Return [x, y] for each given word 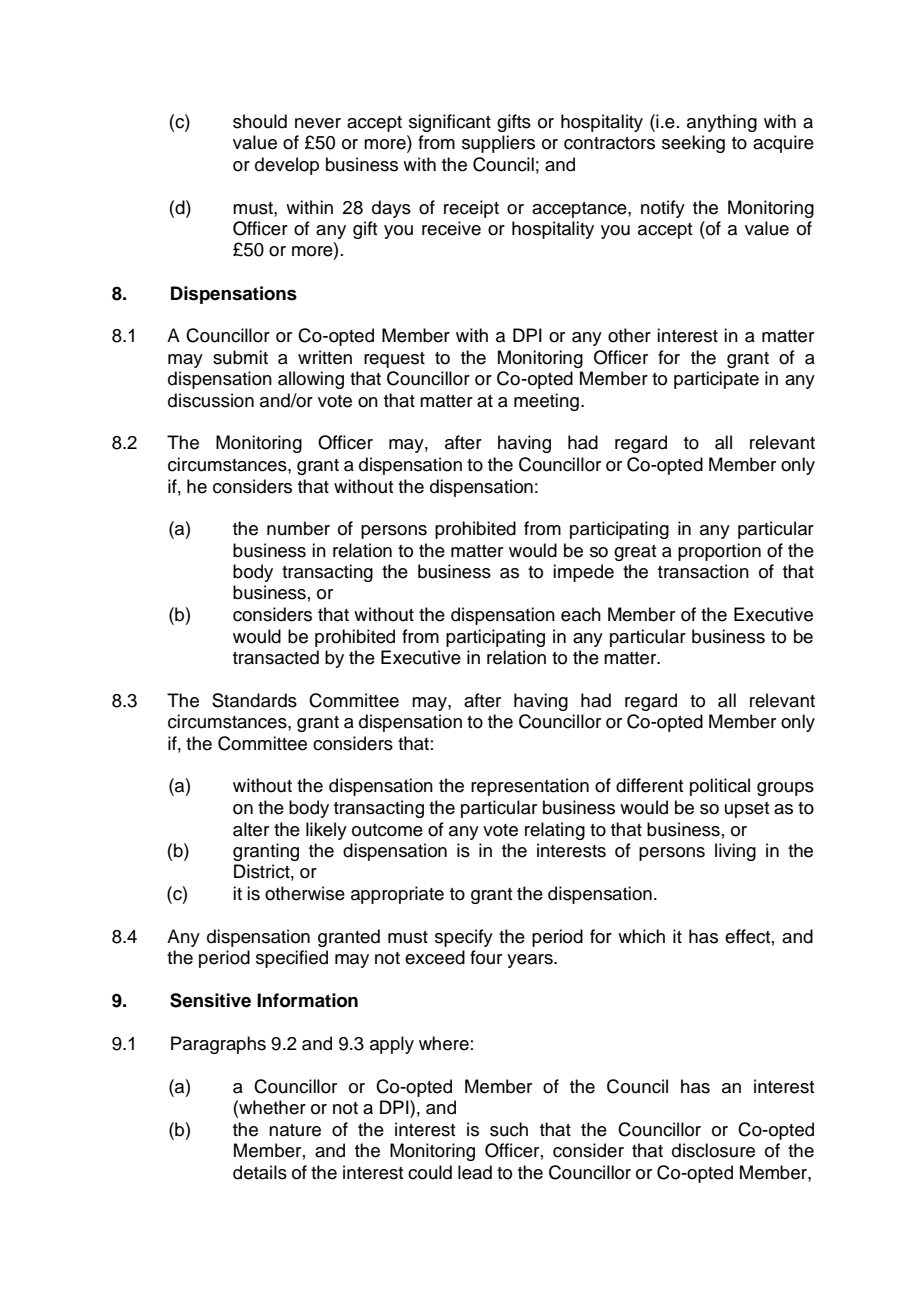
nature [295, 1130]
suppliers [498, 144]
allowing [311, 380]
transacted [276, 657]
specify [464, 938]
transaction [703, 571]
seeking [693, 144]
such [509, 1129]
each [581, 614]
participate [716, 380]
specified [292, 959]
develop [287, 166]
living [735, 852]
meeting [546, 402]
